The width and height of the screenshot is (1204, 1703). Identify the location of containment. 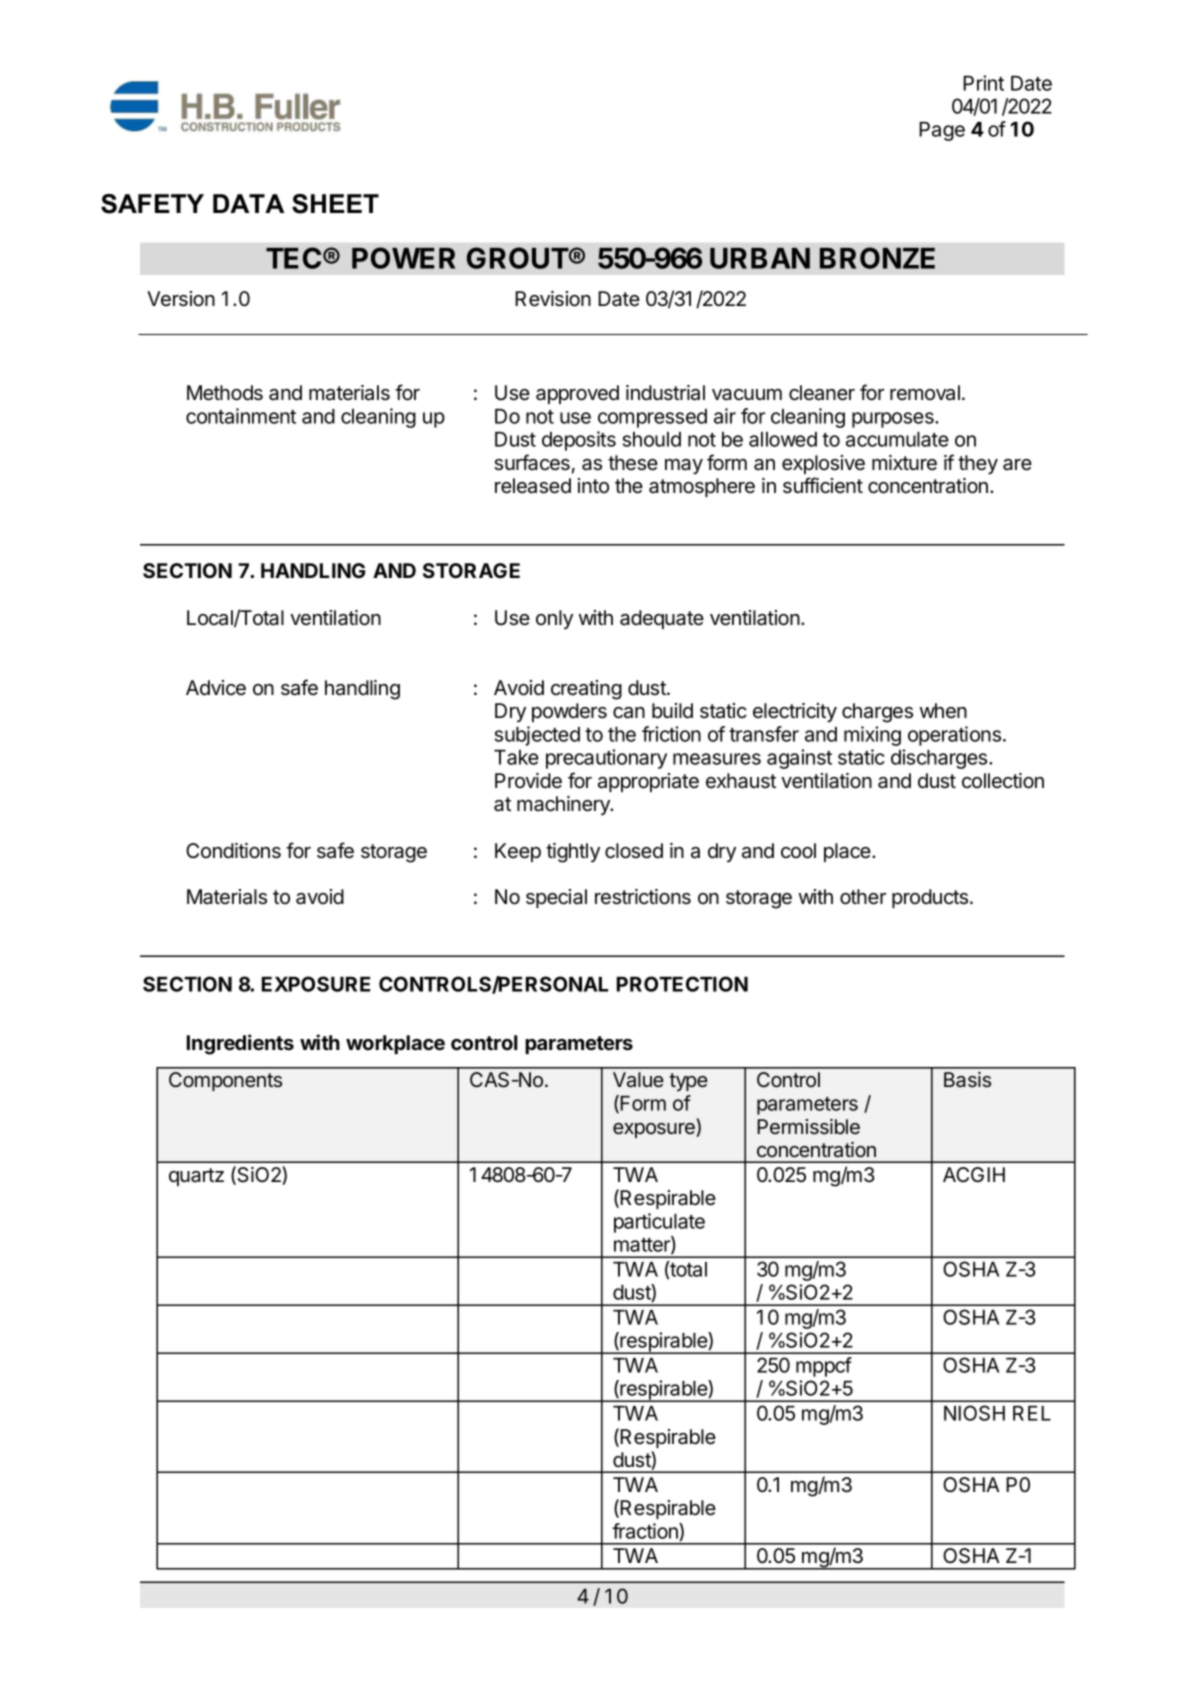
(241, 416).
